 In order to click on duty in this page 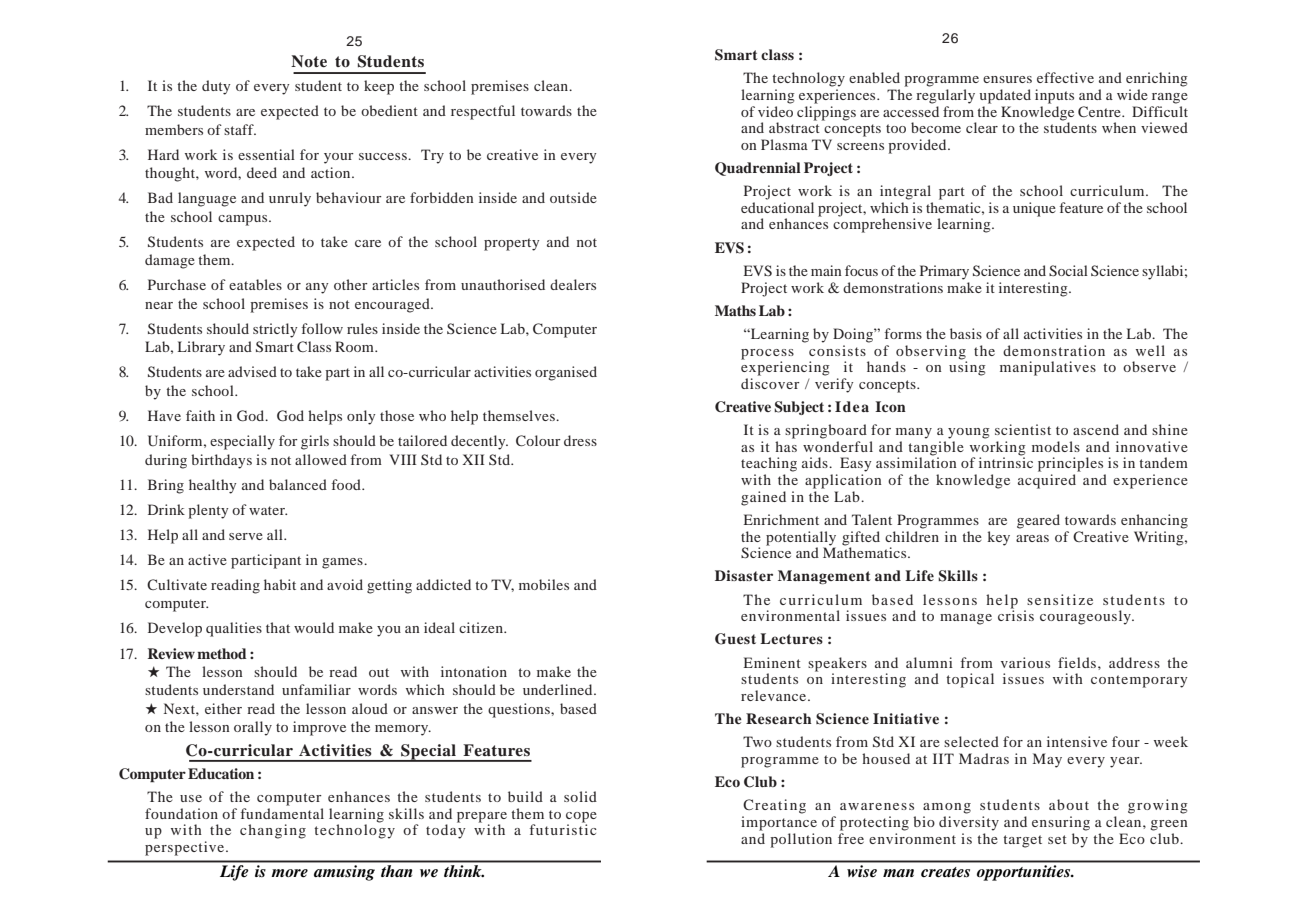, I will do `click(216, 87)`.
